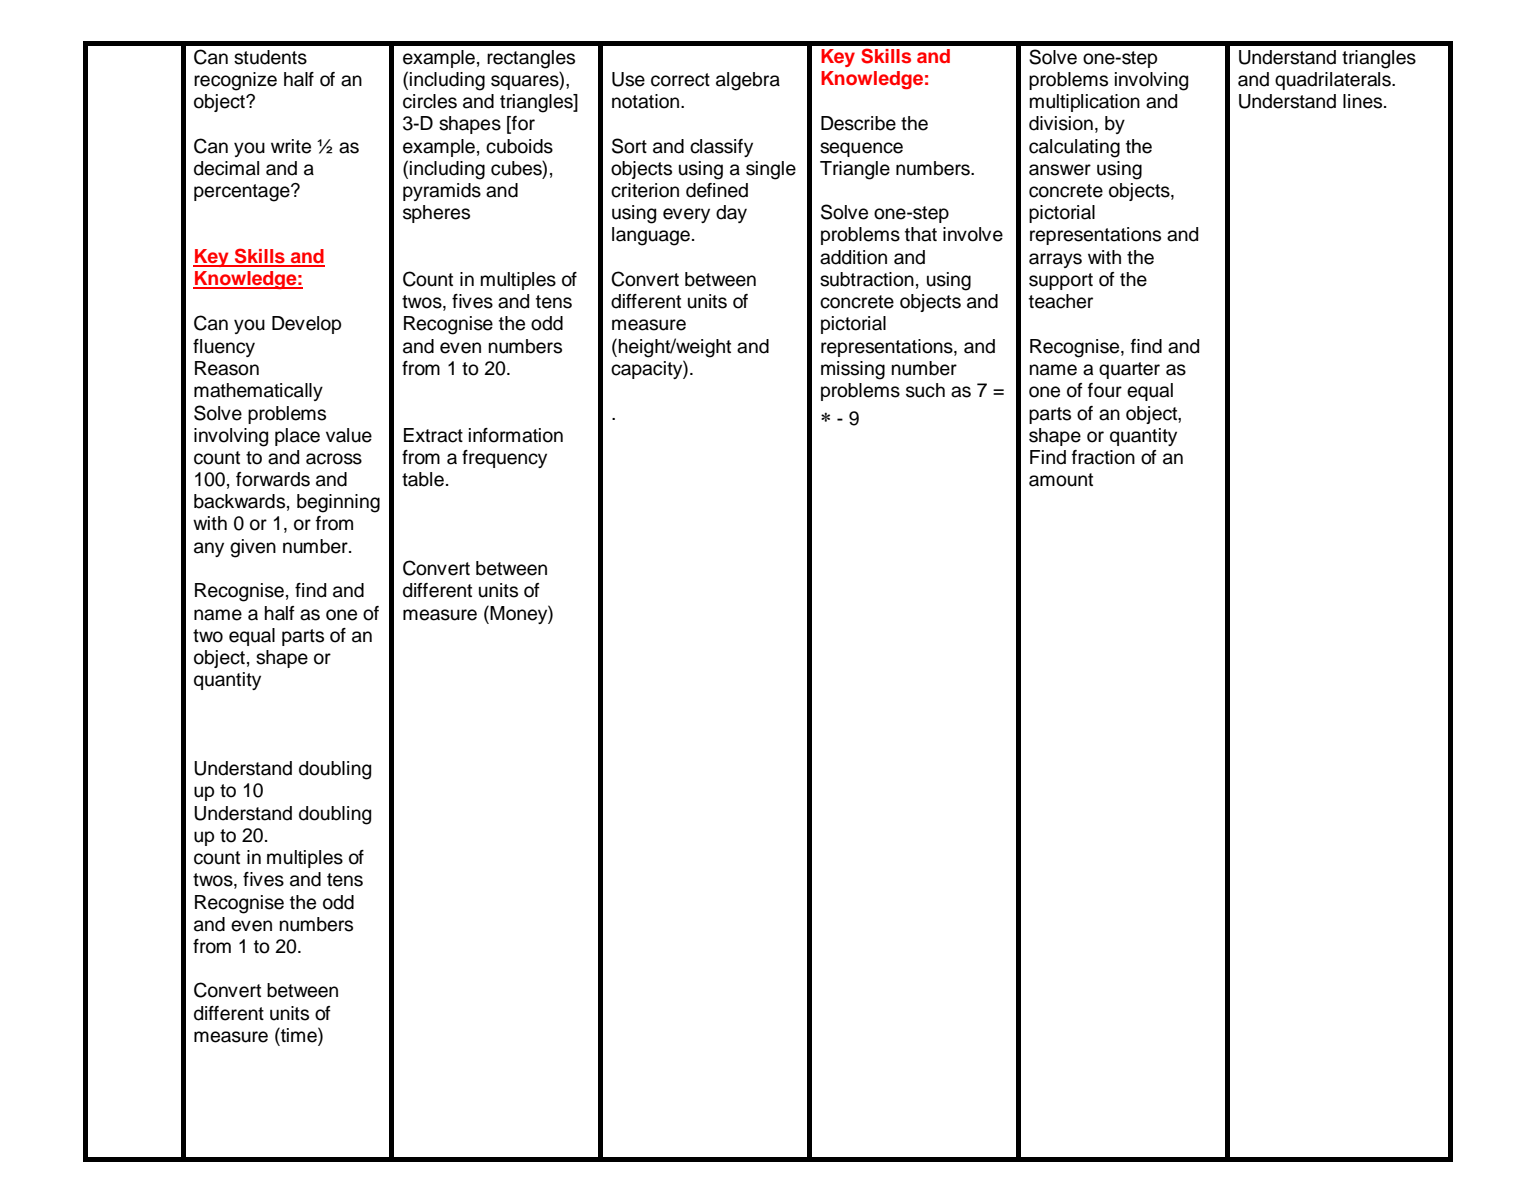  Describe the element at coordinates (1103, 457) in the screenshot. I see `fraction` at that location.
